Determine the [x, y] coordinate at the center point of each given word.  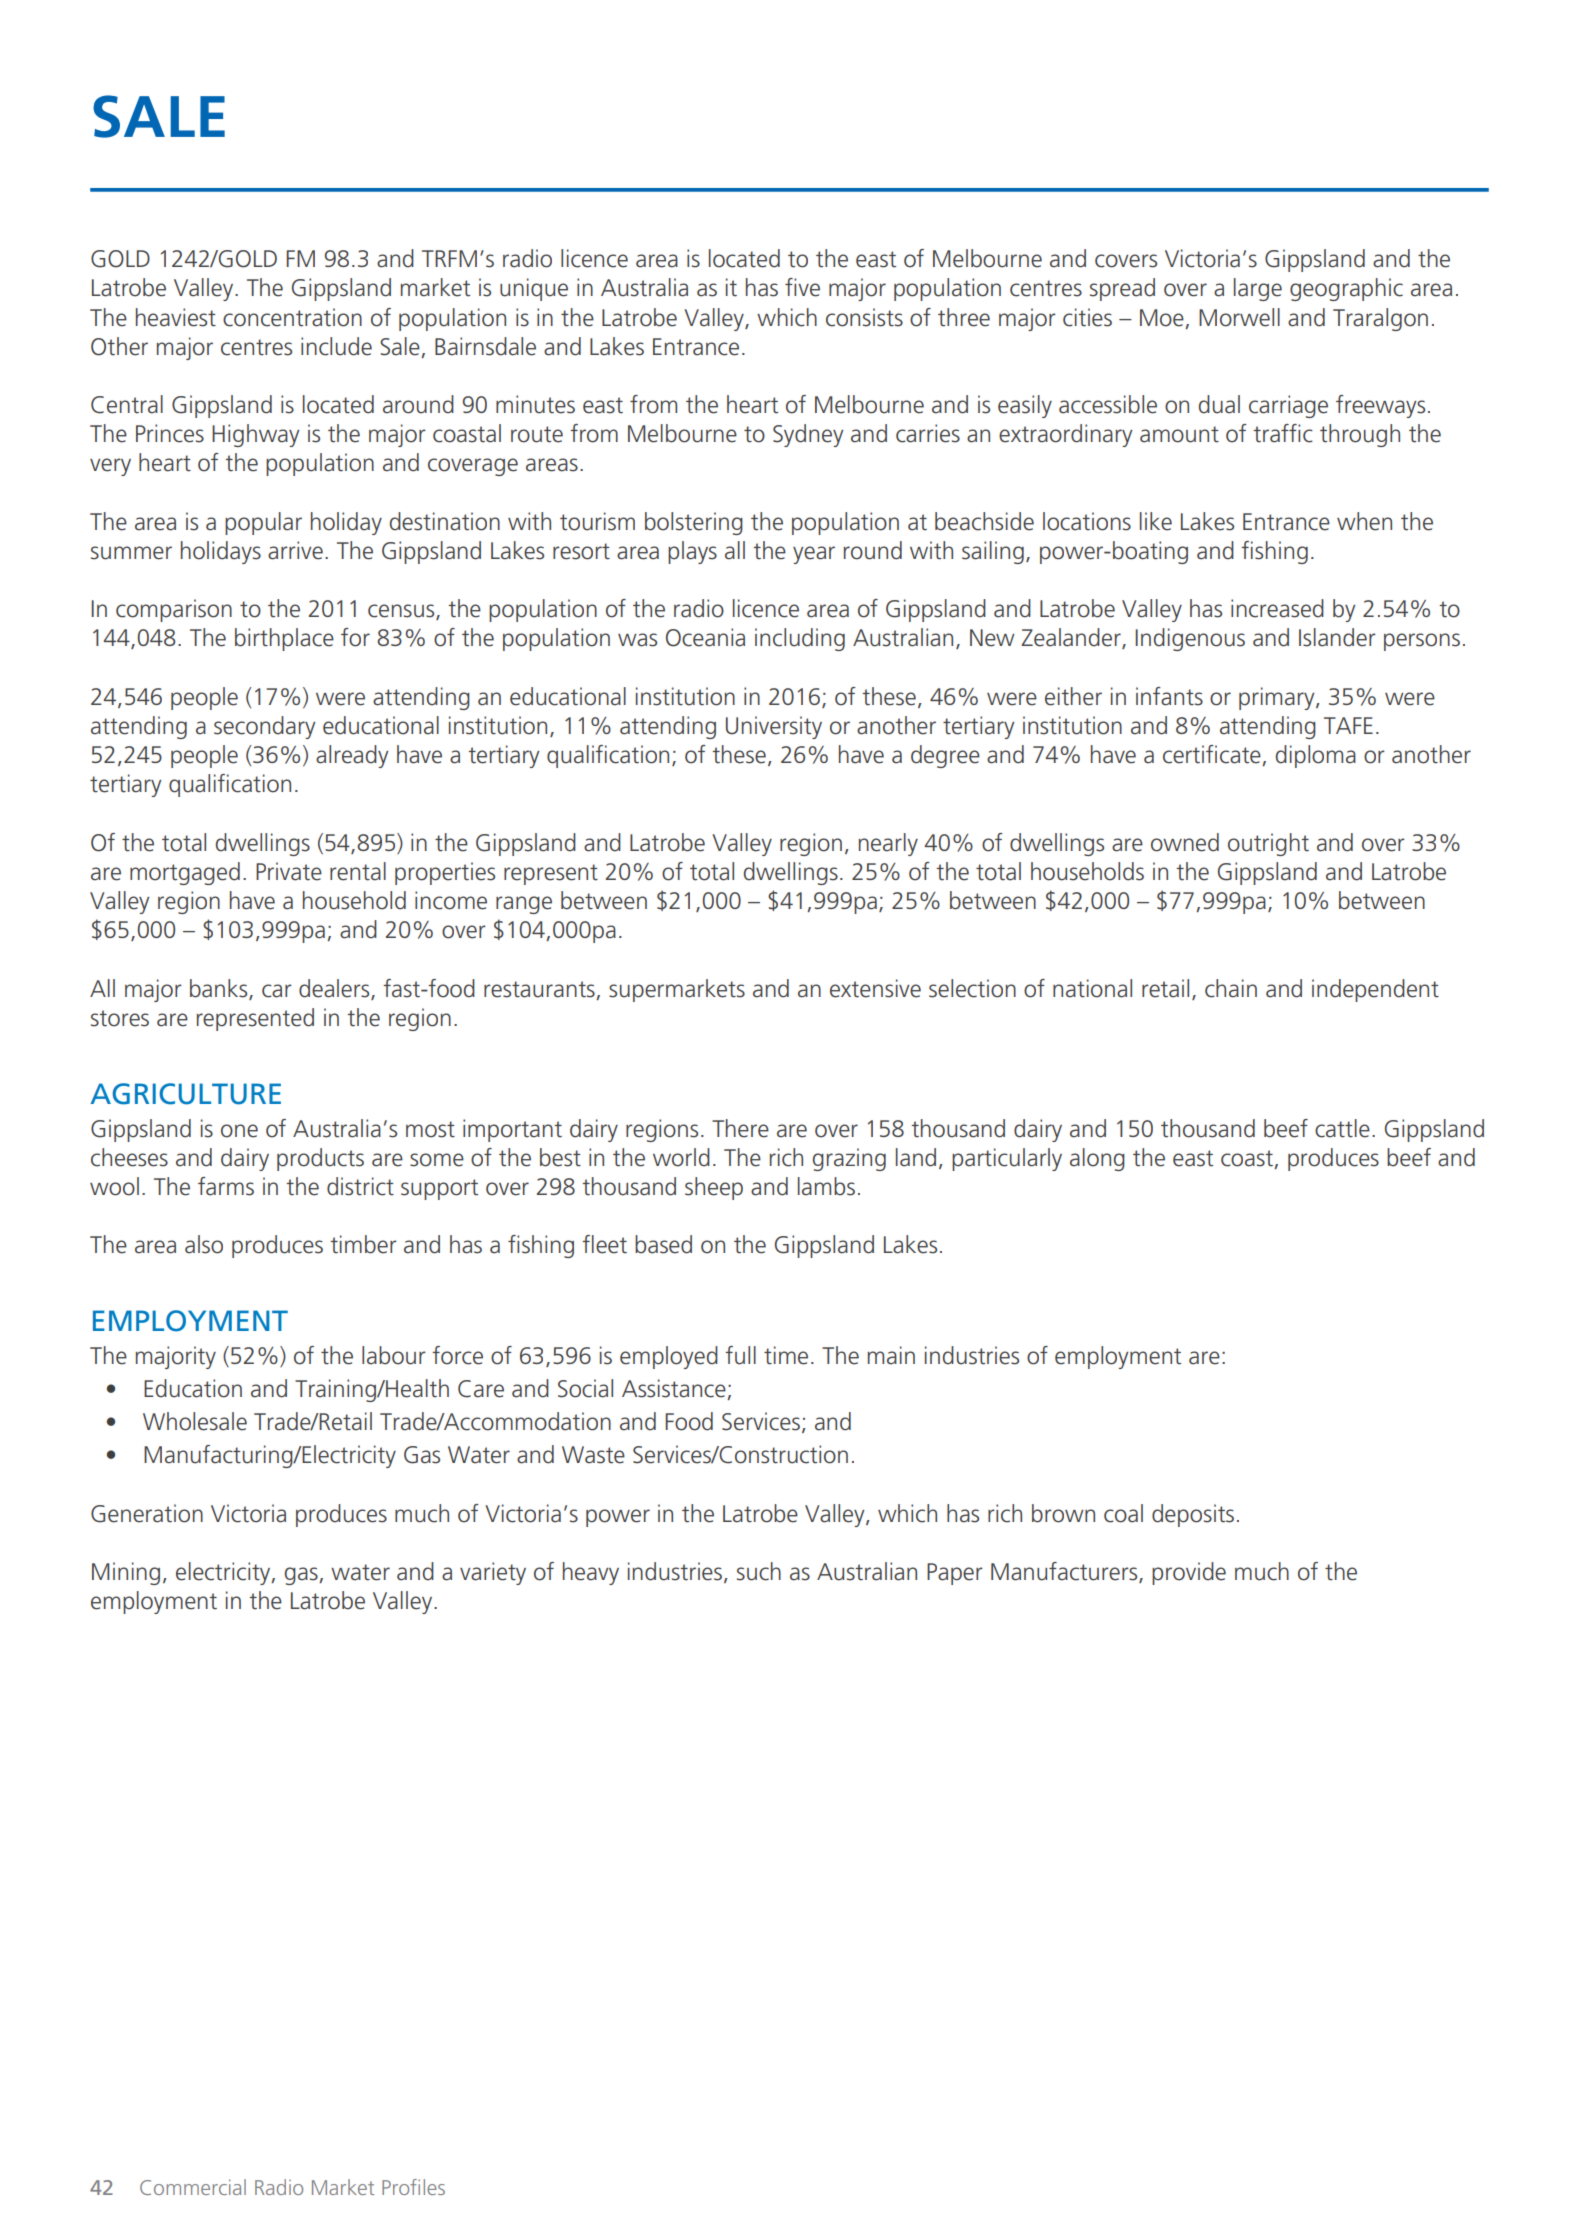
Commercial [193, 2187]
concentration [292, 317]
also [204, 1244]
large [1258, 289]
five [802, 287]
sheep [714, 1188]
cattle [1342, 1128]
